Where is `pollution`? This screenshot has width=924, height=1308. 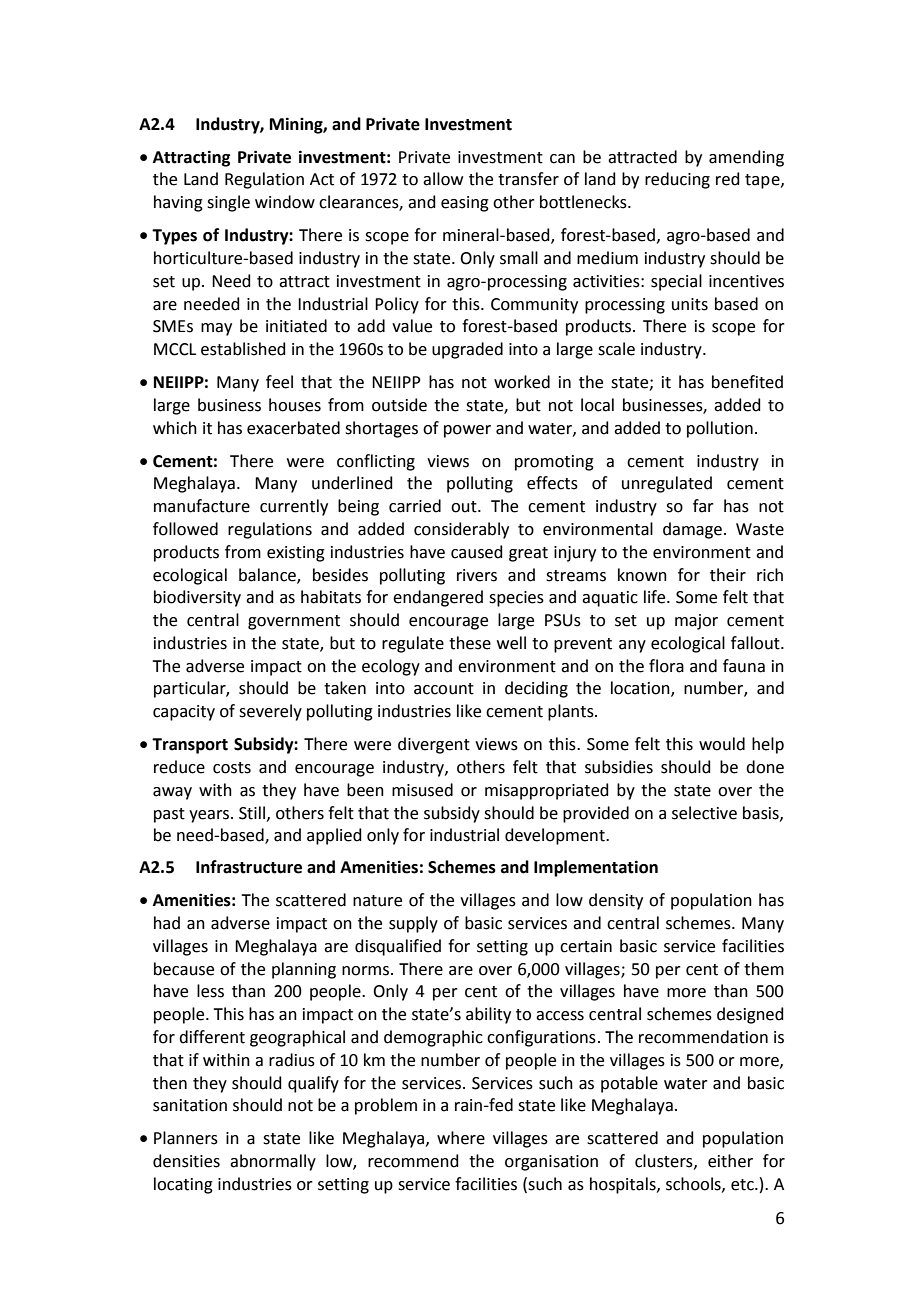
pollution is located at coordinates (720, 429).
